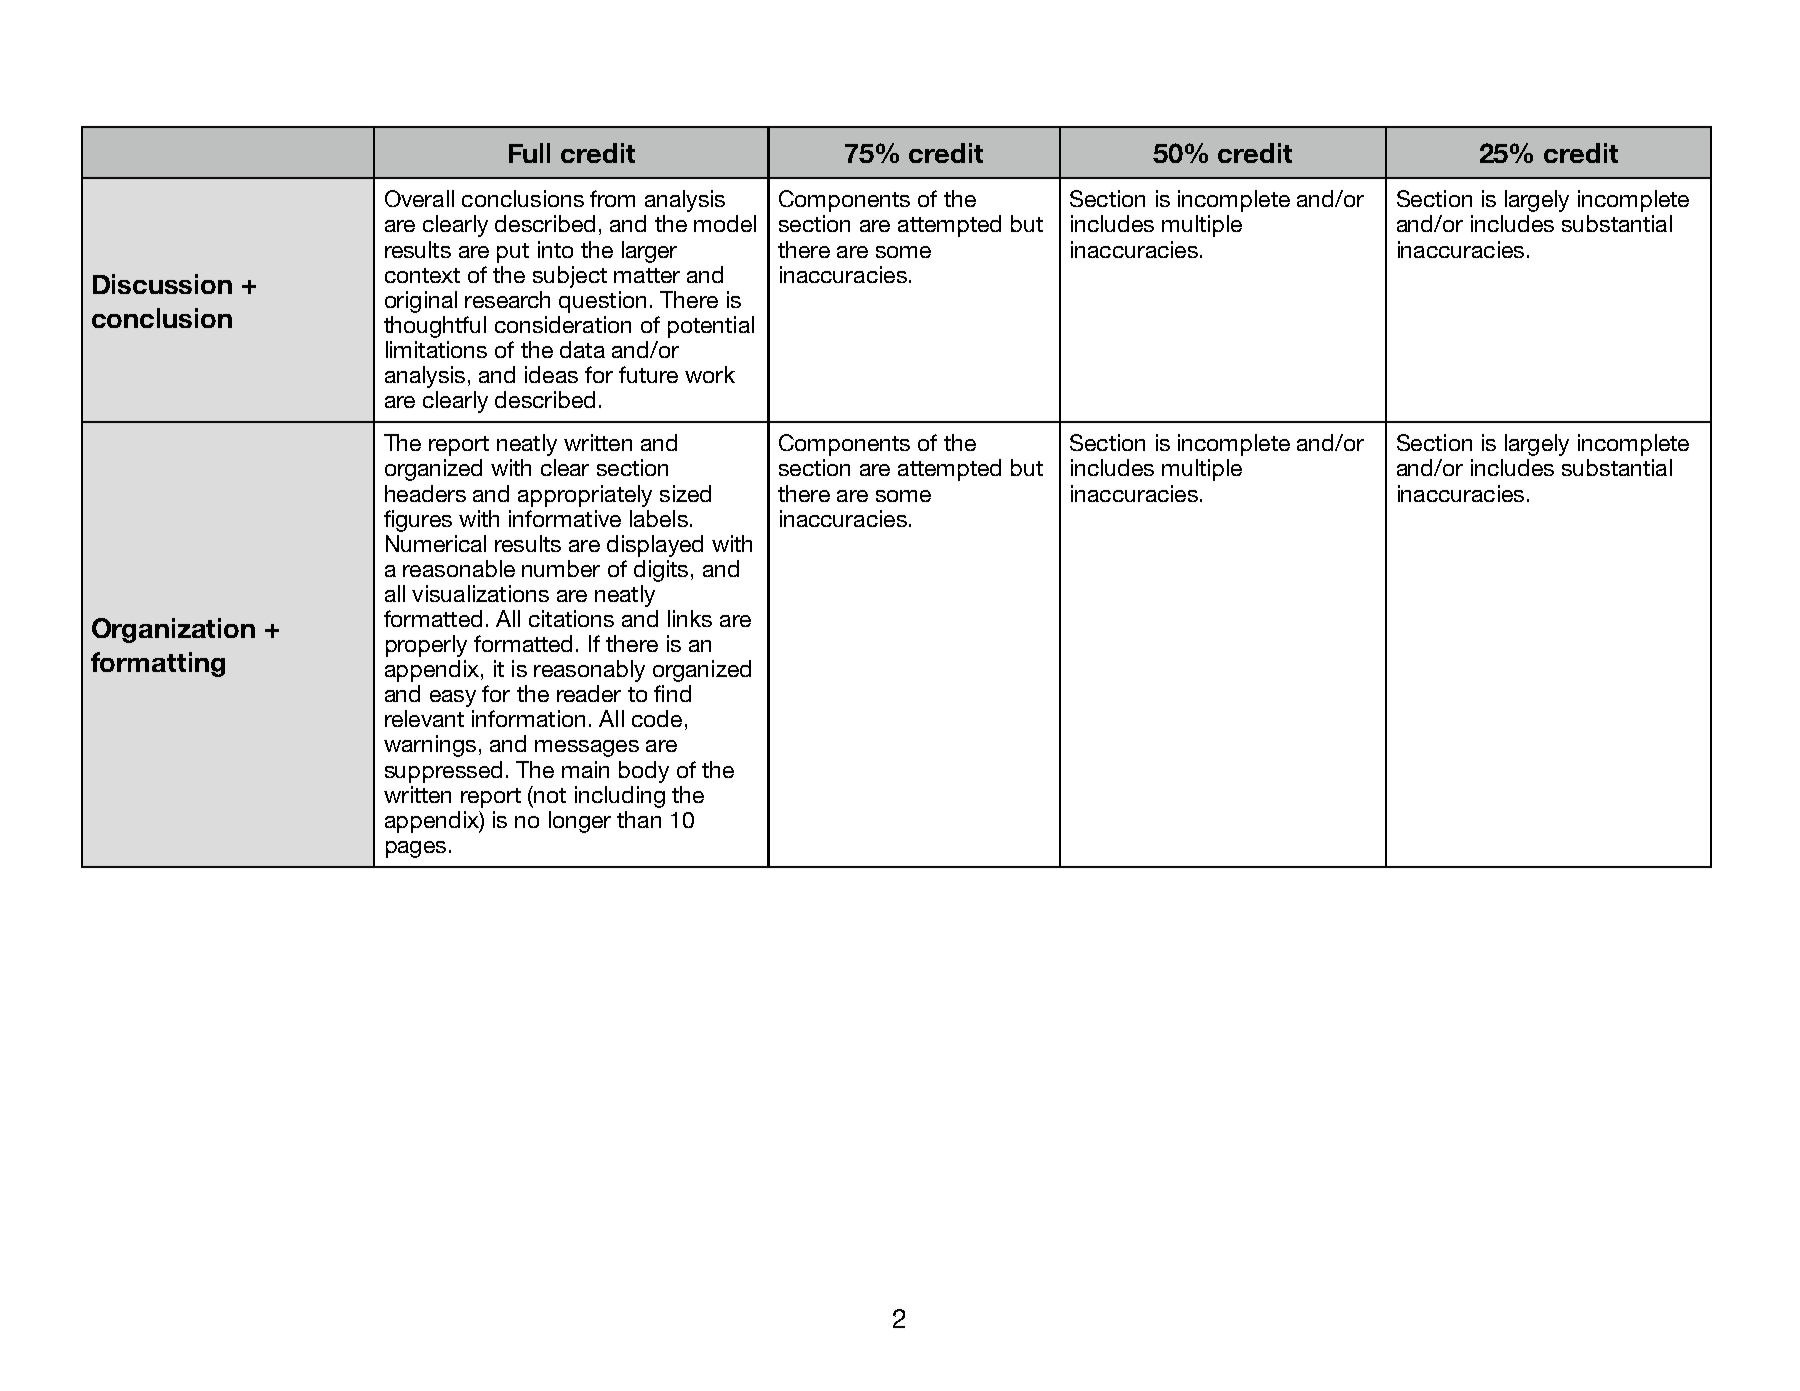  What do you see at coordinates (162, 284) in the screenshot?
I see `Discussion` at bounding box center [162, 284].
